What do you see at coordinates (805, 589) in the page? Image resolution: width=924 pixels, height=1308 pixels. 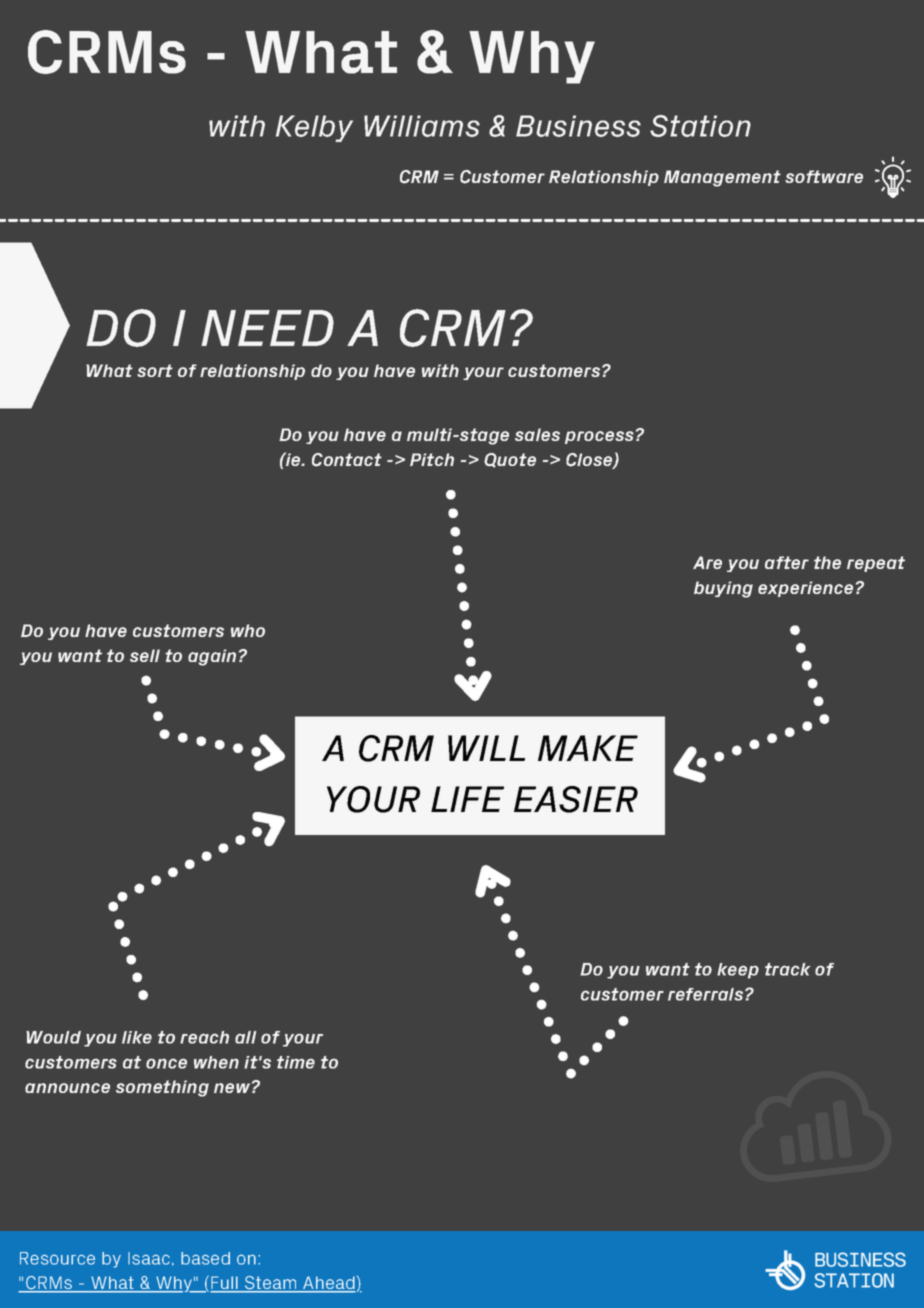 I see `experience` at bounding box center [805, 589].
